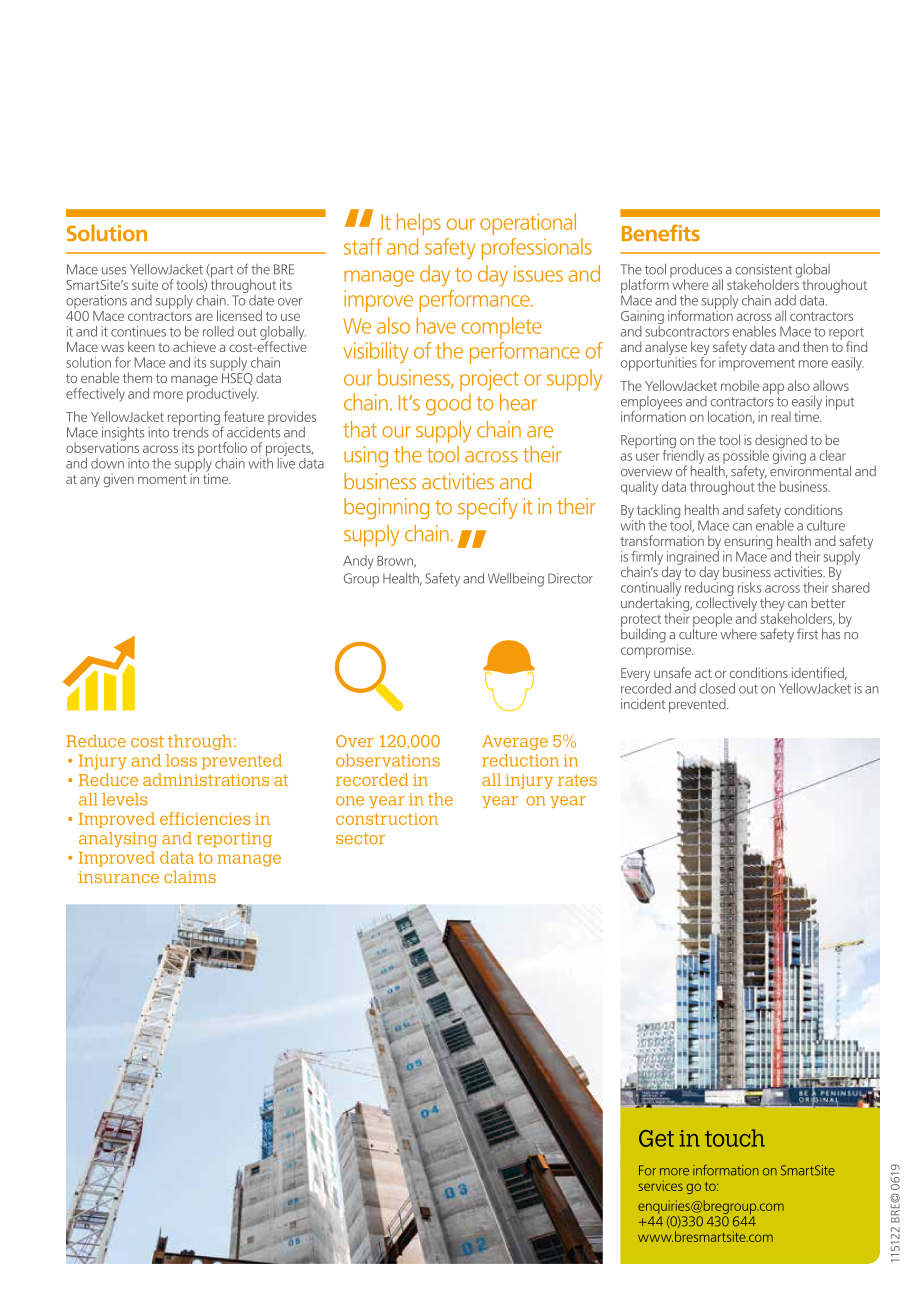 The width and height of the page is (924, 1308). Describe the element at coordinates (119, 877) in the page. I see `insurance` at that location.
